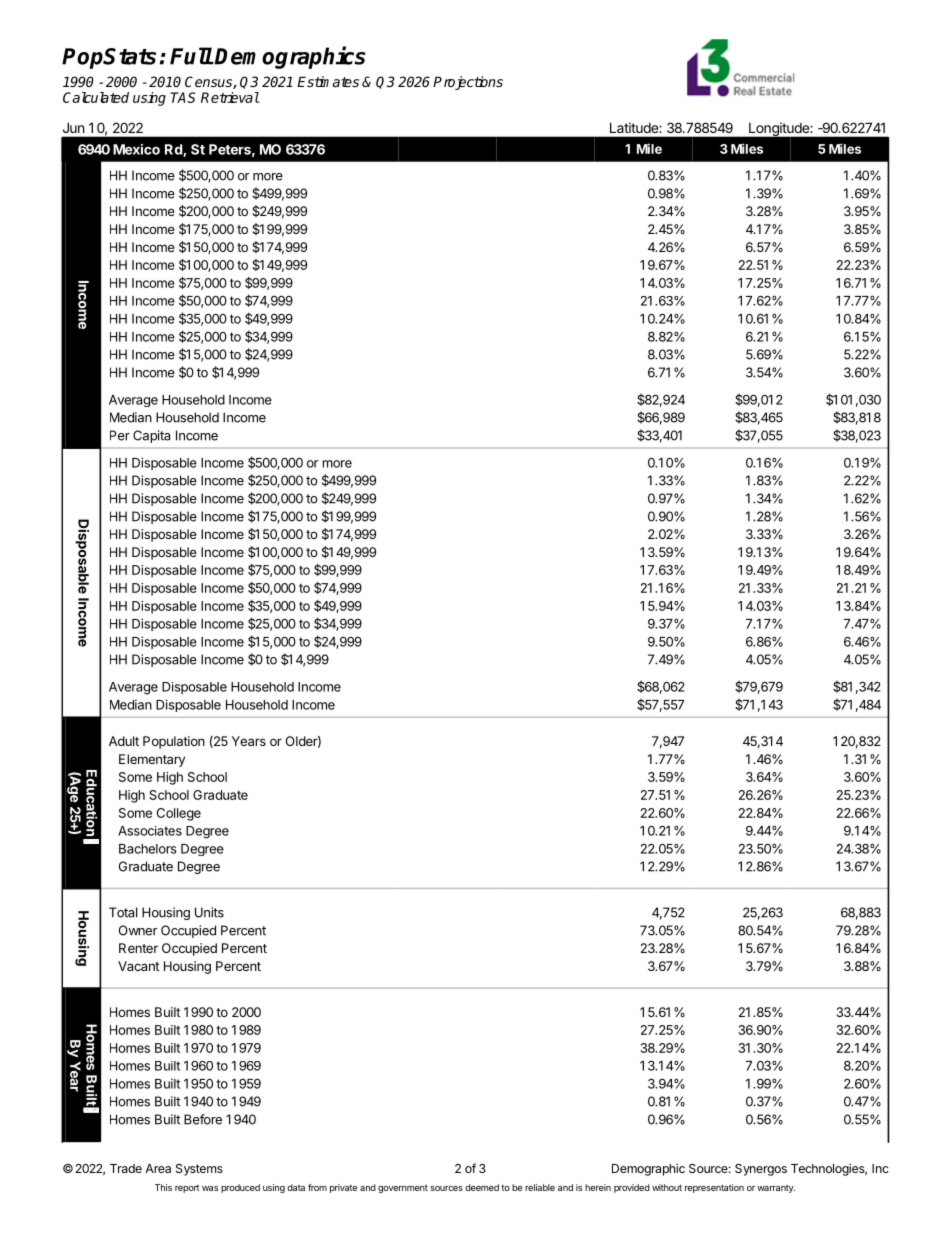  Describe the element at coordinates (209, 912) in the page. I see `Units` at that location.
